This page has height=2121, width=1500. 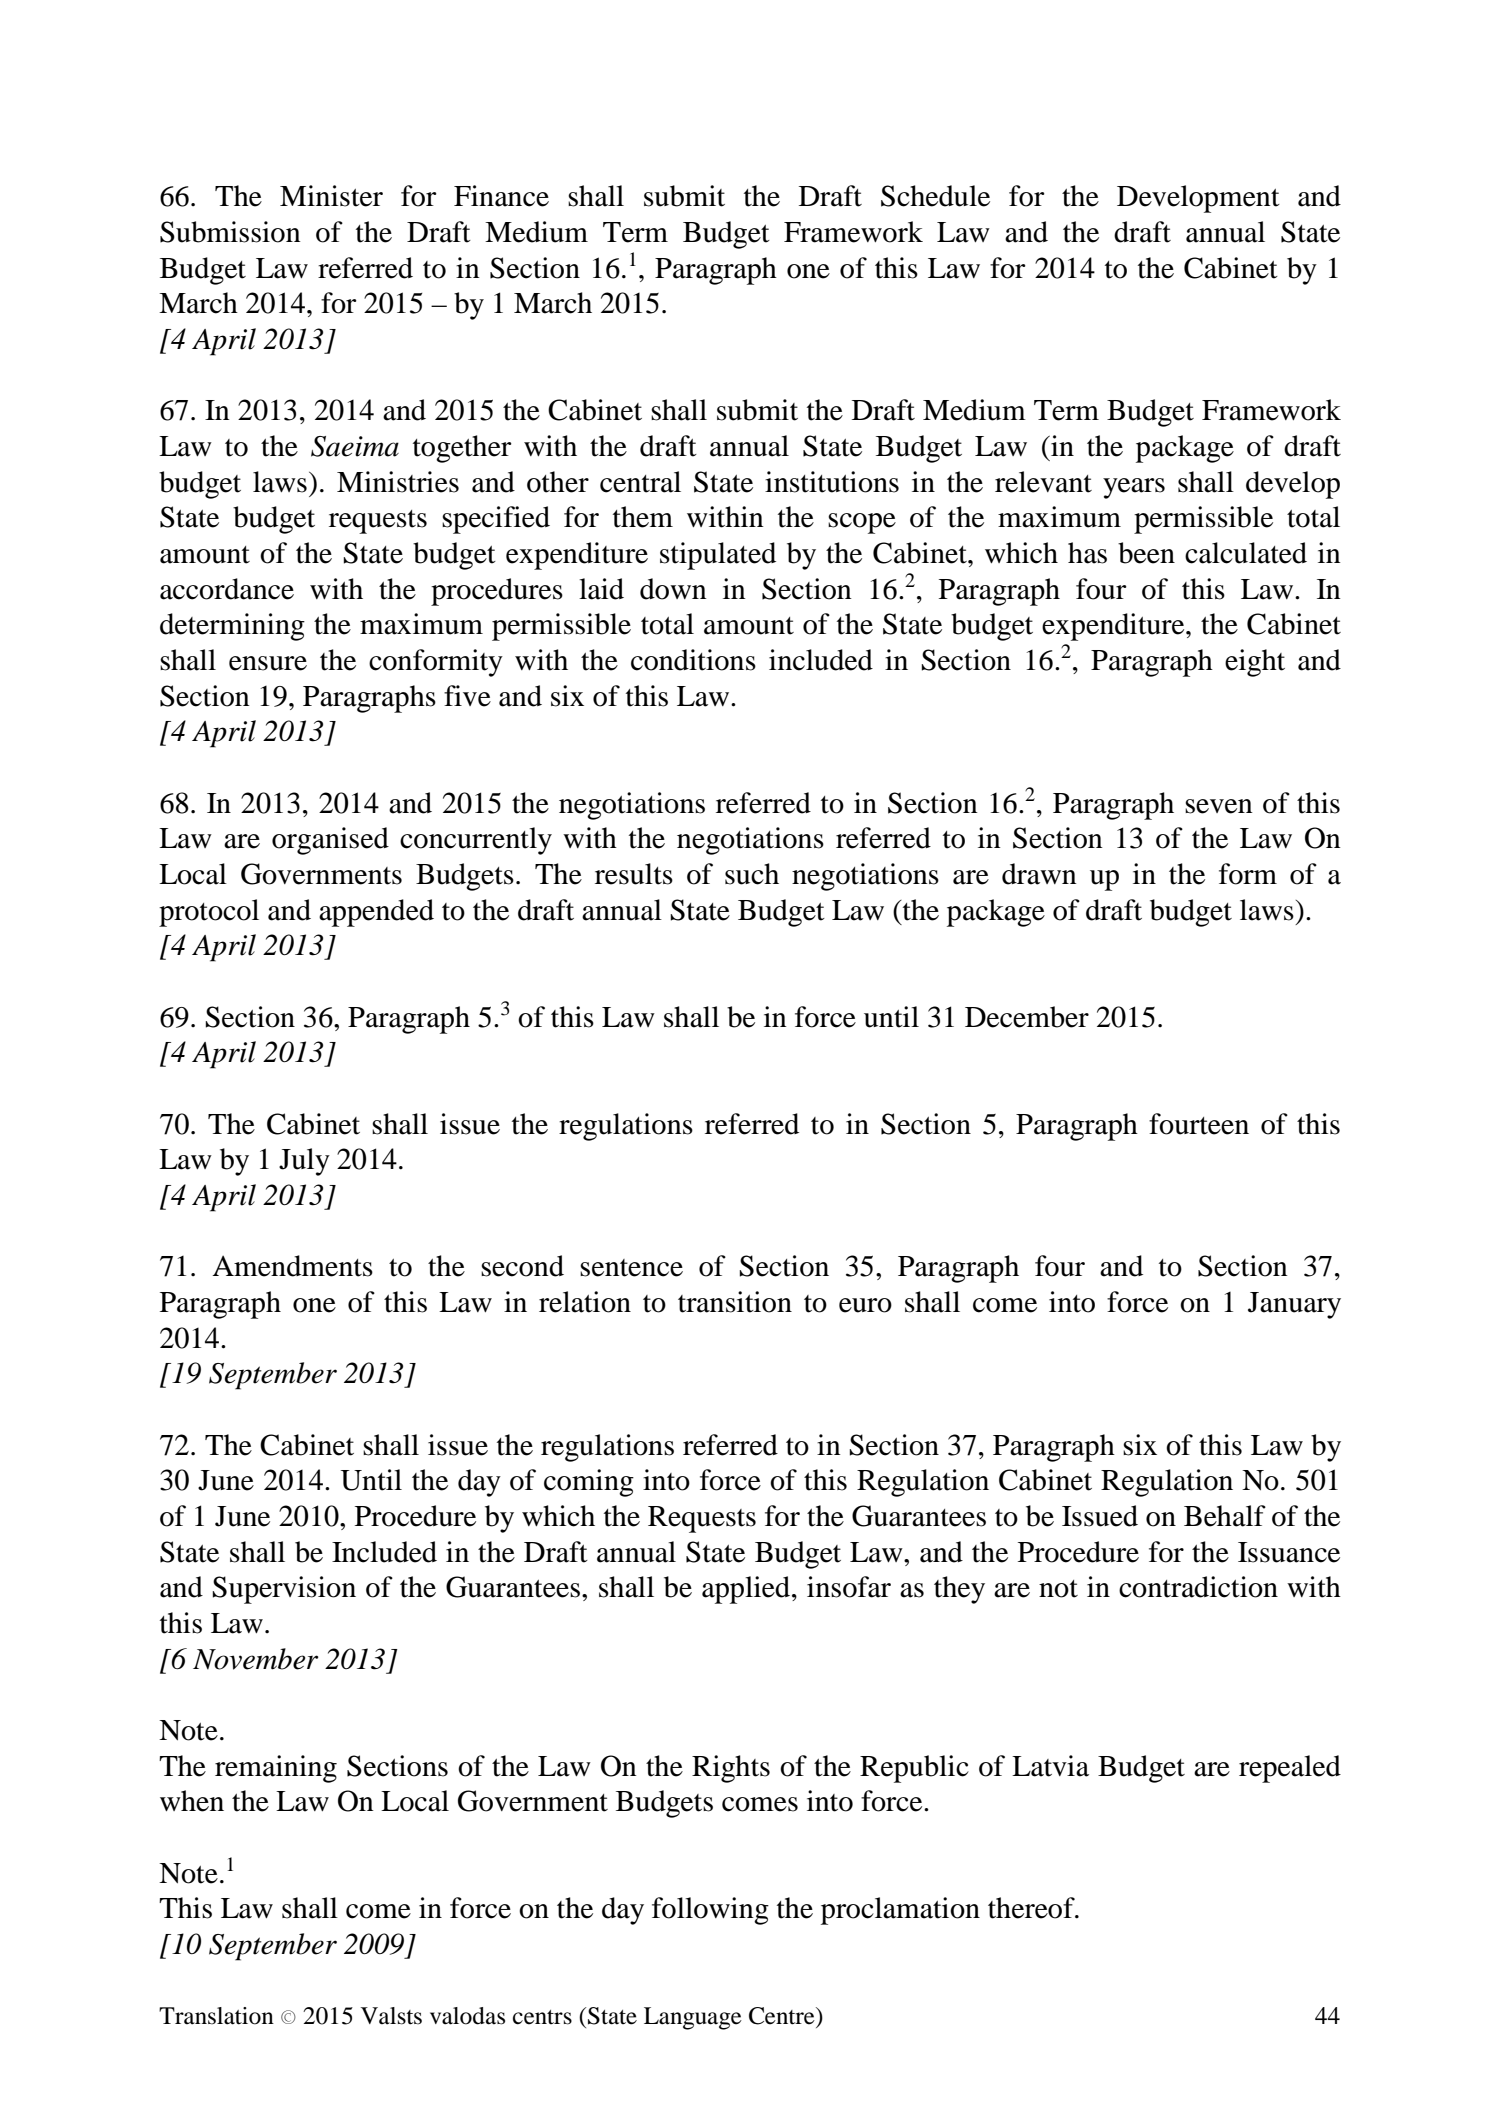 What do you see at coordinates (1255, 663) in the page?
I see `eight` at bounding box center [1255, 663].
